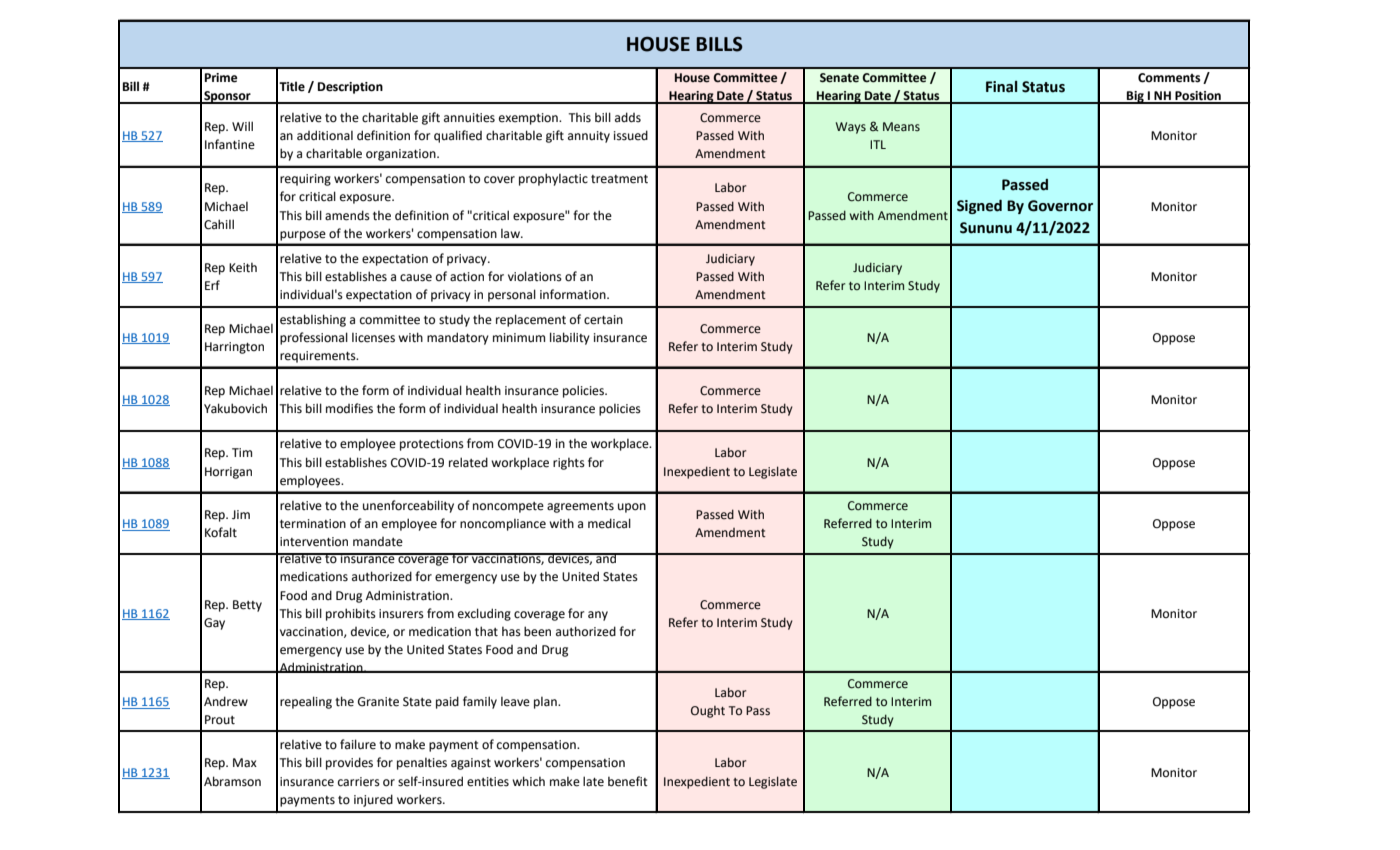  Describe the element at coordinates (628, 117) in the screenshot. I see `adds` at that location.
